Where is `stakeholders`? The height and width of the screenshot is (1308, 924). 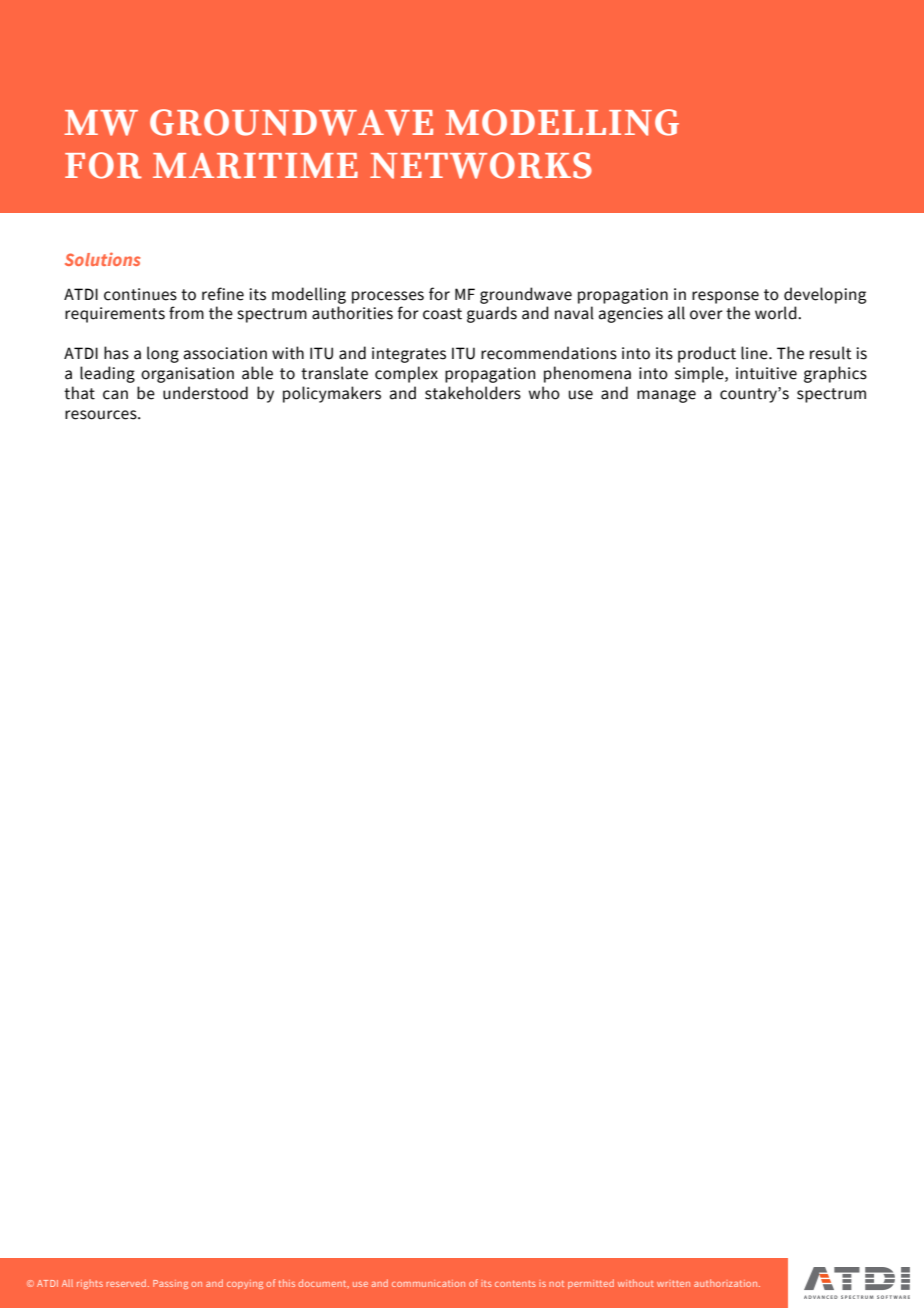 stakeholders is located at coordinates (473, 393).
